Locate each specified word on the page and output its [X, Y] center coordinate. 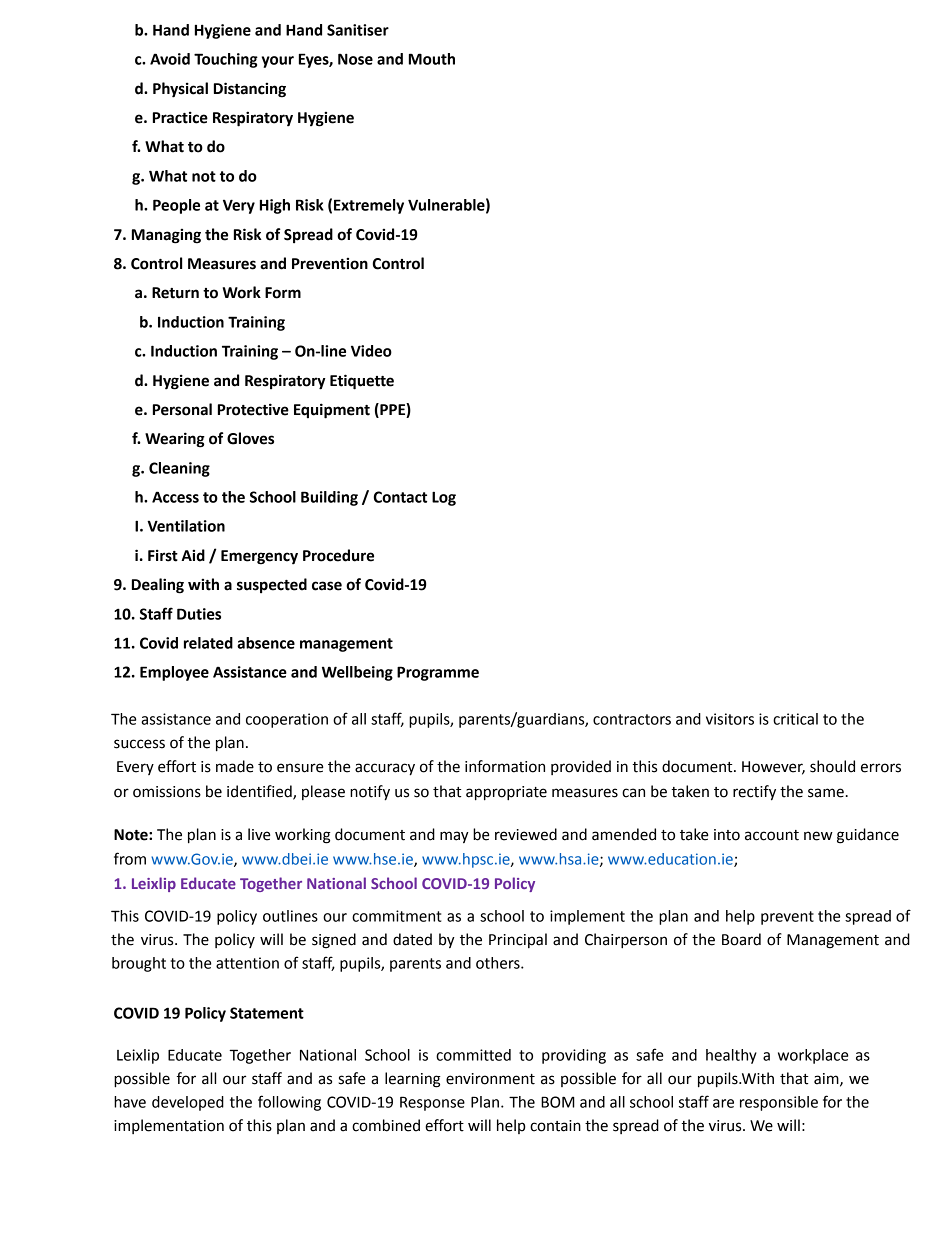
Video [371, 351]
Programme [438, 673]
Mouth [432, 59]
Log [444, 498]
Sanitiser [358, 30]
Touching [226, 60]
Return [175, 293]
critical [795, 719]
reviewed [526, 834]
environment [490, 1079]
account [772, 835]
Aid [193, 555]
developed [188, 1103]
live [259, 834]
